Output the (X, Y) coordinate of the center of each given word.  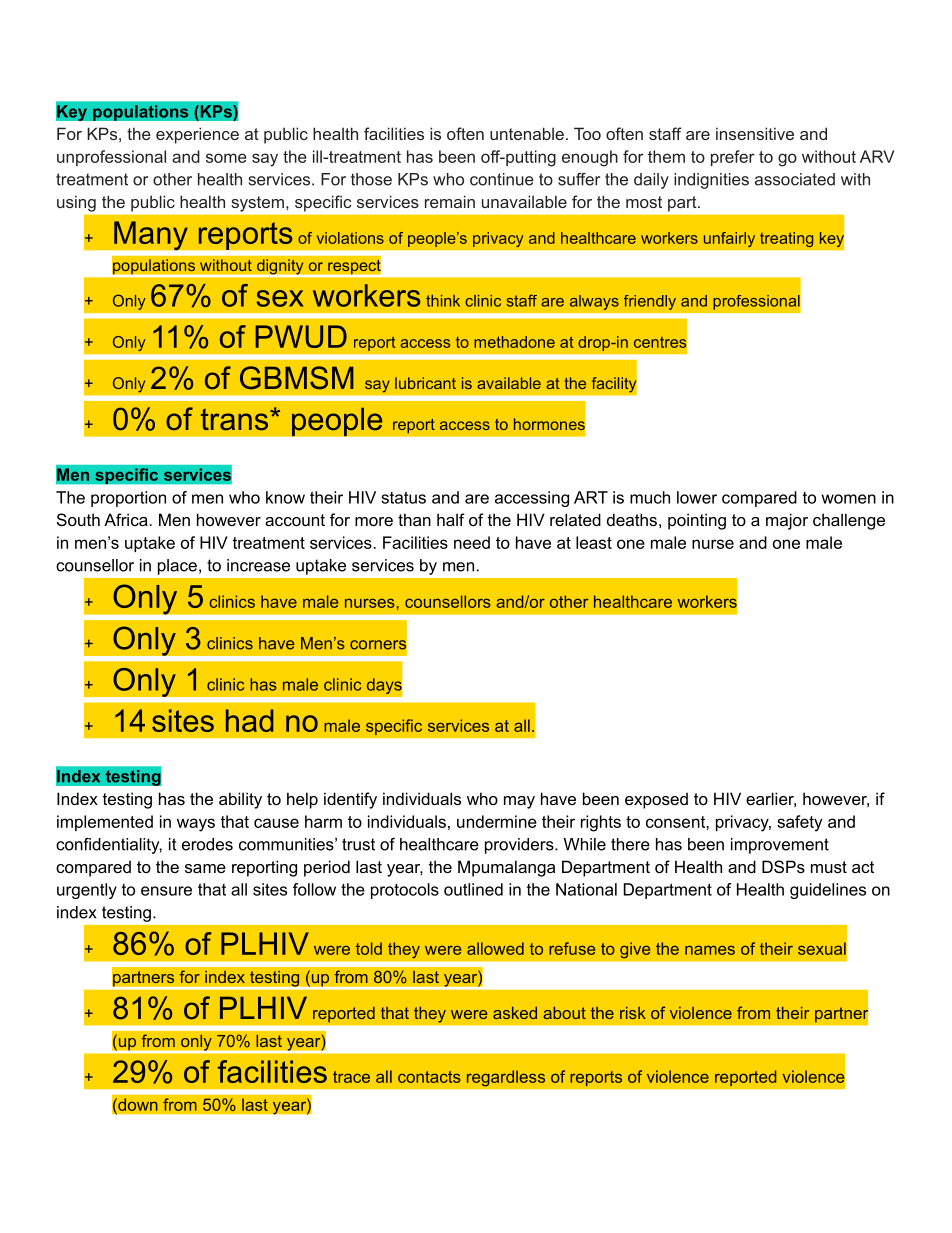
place (177, 567)
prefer (733, 158)
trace (351, 1077)
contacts (429, 1077)
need (472, 542)
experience (197, 135)
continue (502, 179)
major (787, 521)
